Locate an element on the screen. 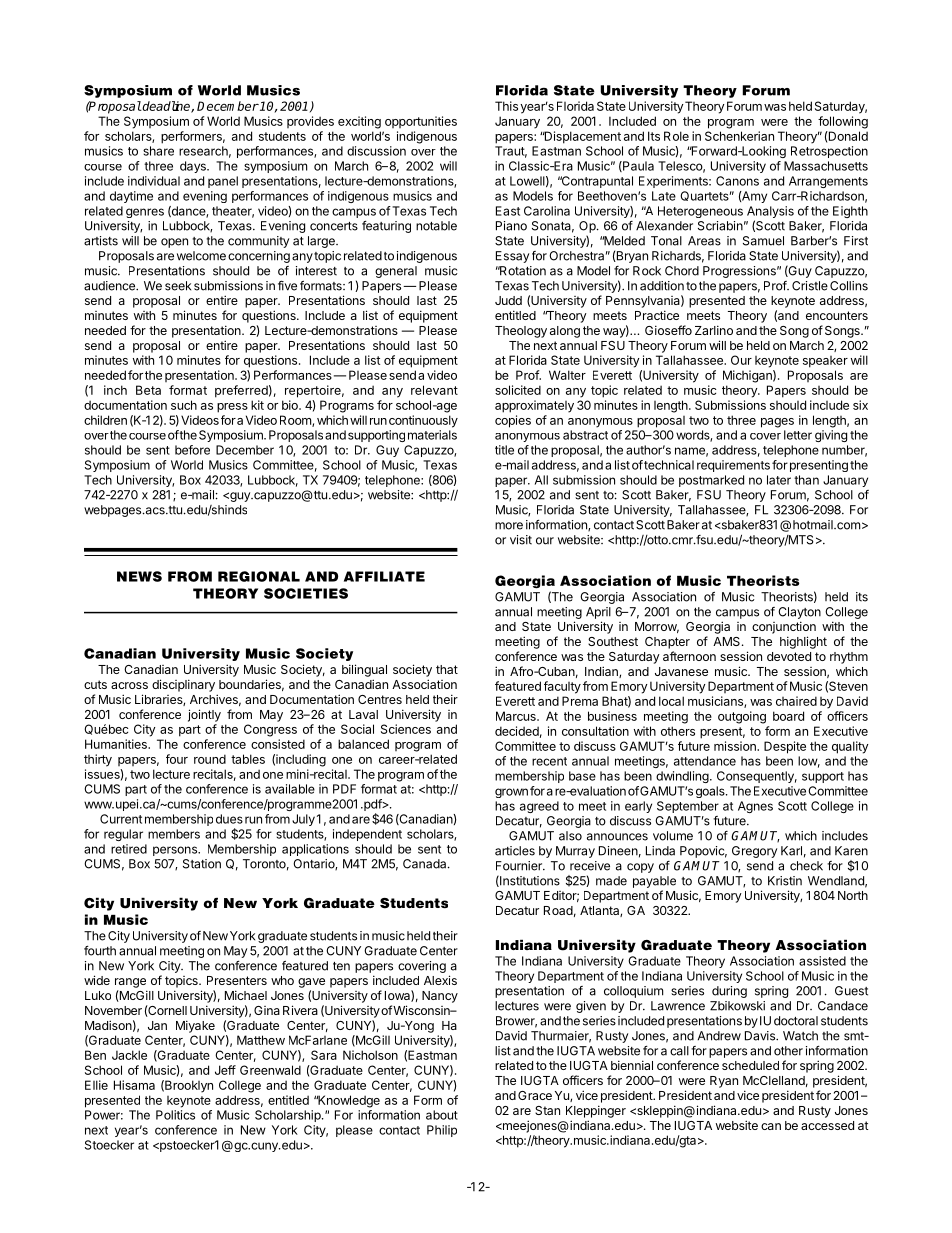  Retrospection is located at coordinates (829, 152).
